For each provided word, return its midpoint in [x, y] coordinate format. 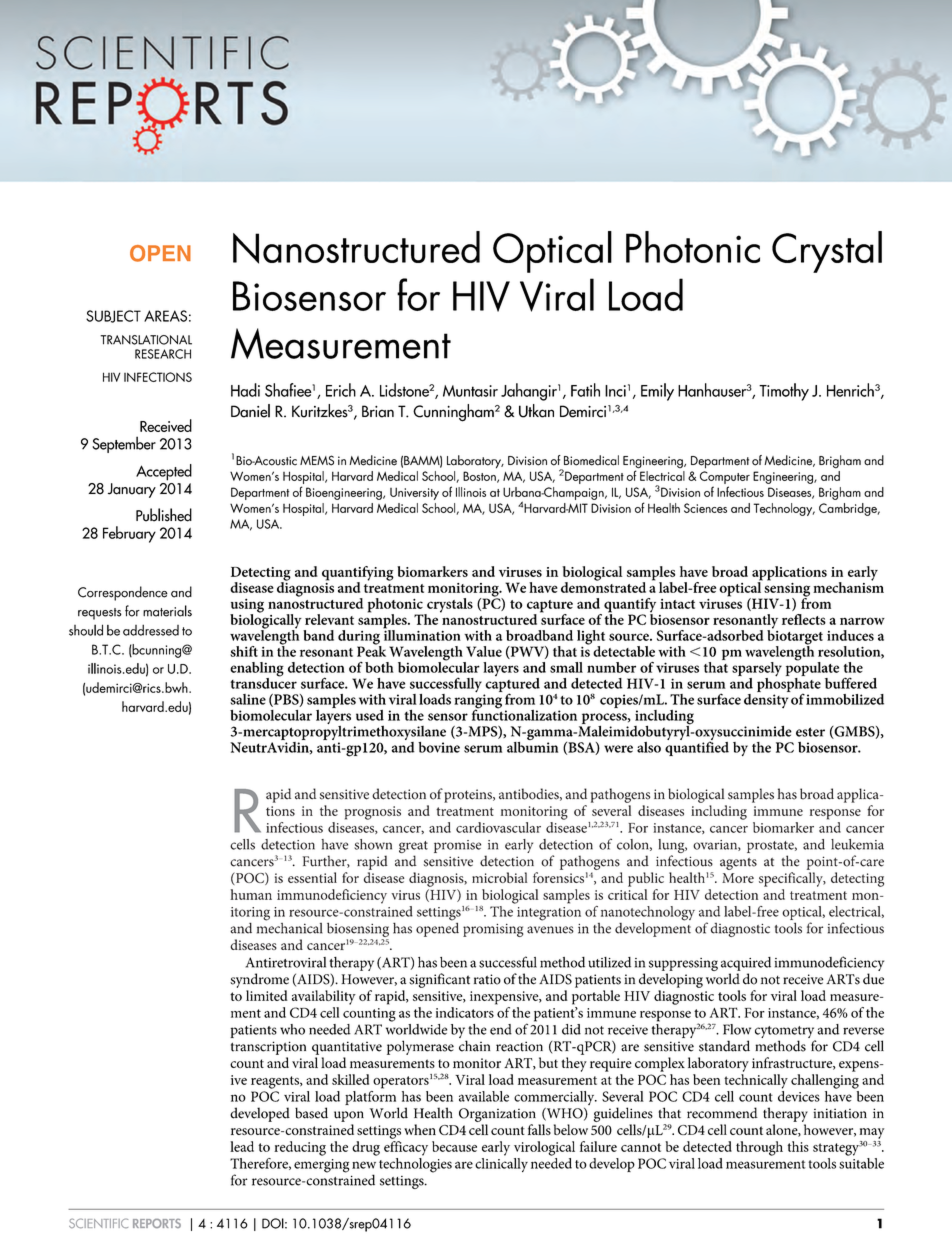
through [759, 1148]
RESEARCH [163, 354]
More [738, 878]
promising [493, 930]
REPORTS [157, 1223]
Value [484, 651]
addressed [151, 630]
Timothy [784, 392]
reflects [804, 619]
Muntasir [470, 391]
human [251, 894]
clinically [501, 1163]
